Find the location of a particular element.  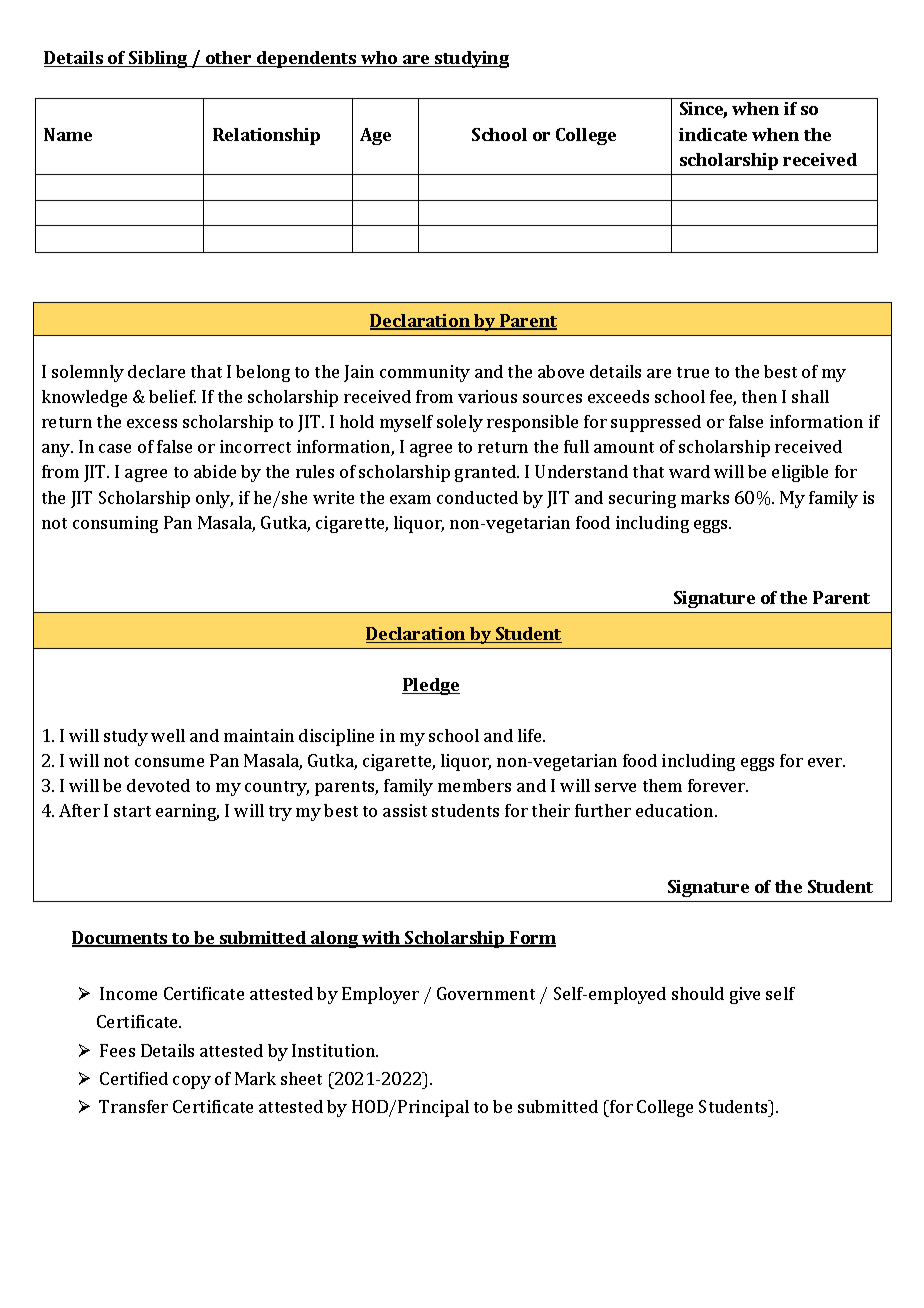

exam is located at coordinates (410, 499).
